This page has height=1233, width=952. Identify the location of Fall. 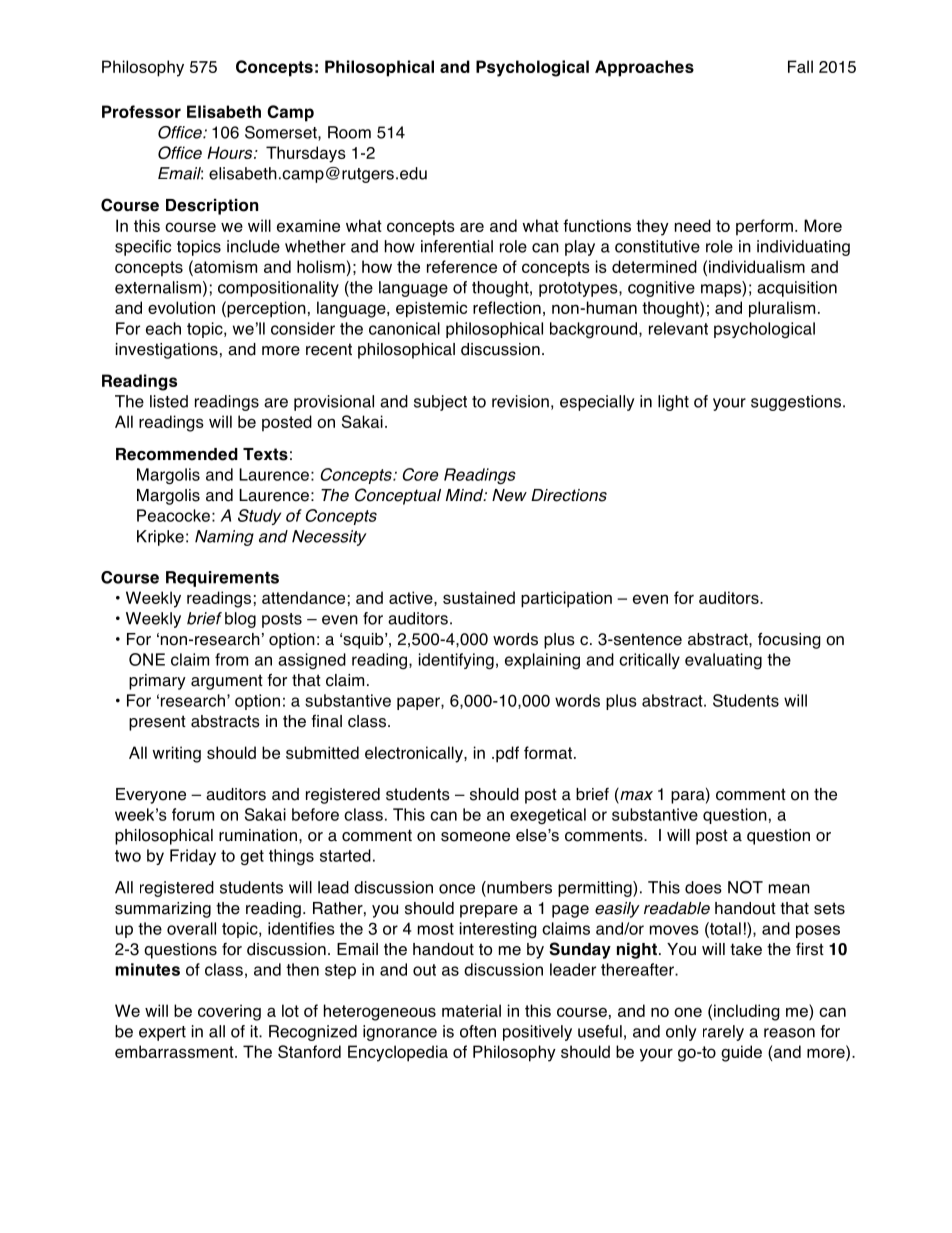
(800, 66).
